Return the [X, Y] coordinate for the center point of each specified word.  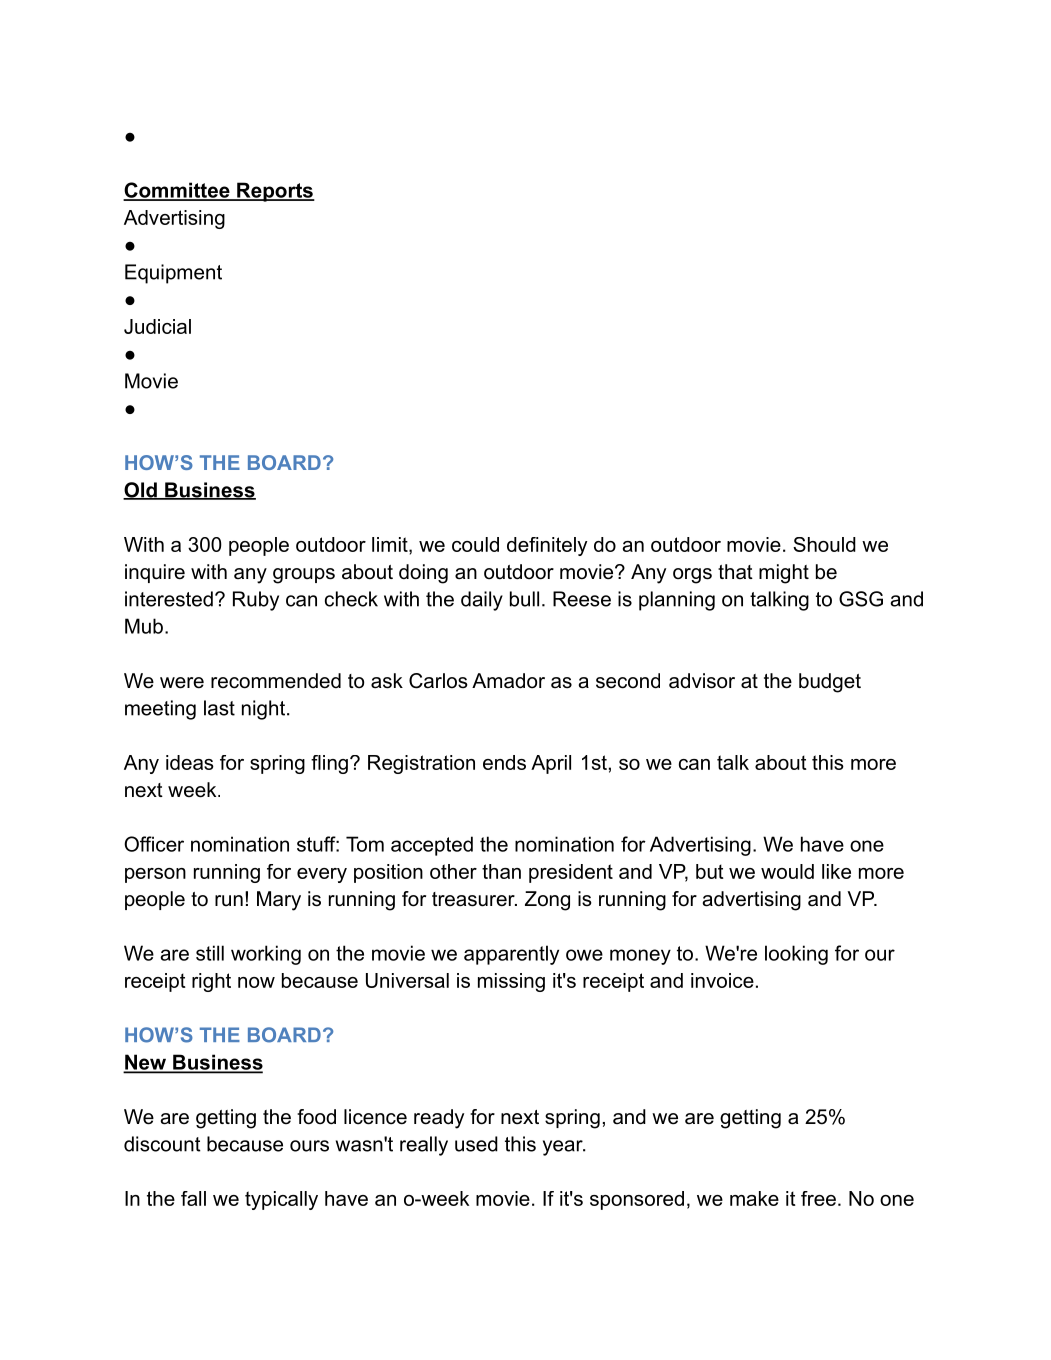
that [735, 571]
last [219, 708]
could [475, 544]
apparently [511, 955]
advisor [702, 681]
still [210, 953]
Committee [177, 191]
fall [193, 1198]
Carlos [438, 681]
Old [141, 491]
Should [824, 544]
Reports [275, 192]
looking [796, 955]
